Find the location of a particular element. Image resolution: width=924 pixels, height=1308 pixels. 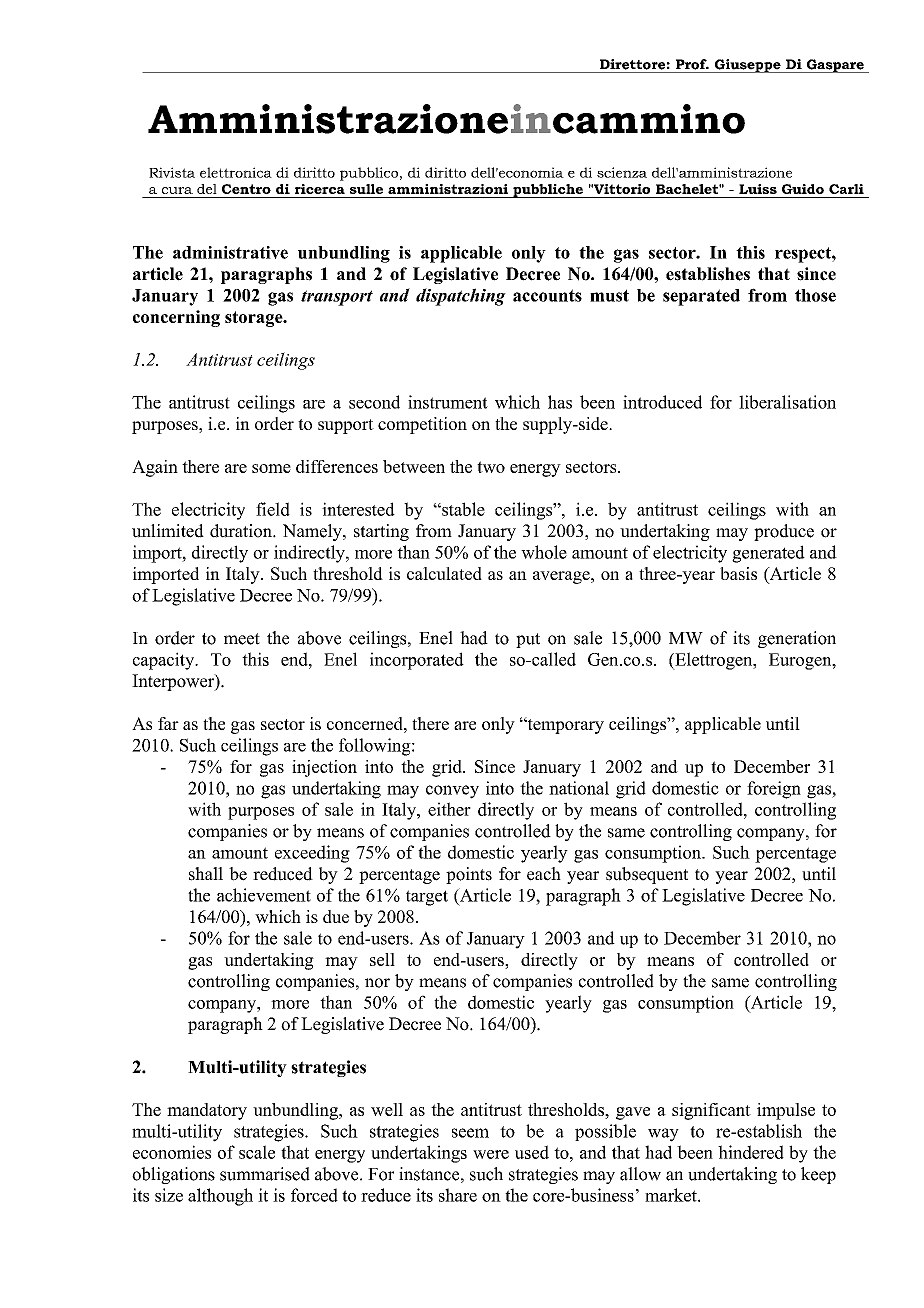

duration is located at coordinates (242, 531).
